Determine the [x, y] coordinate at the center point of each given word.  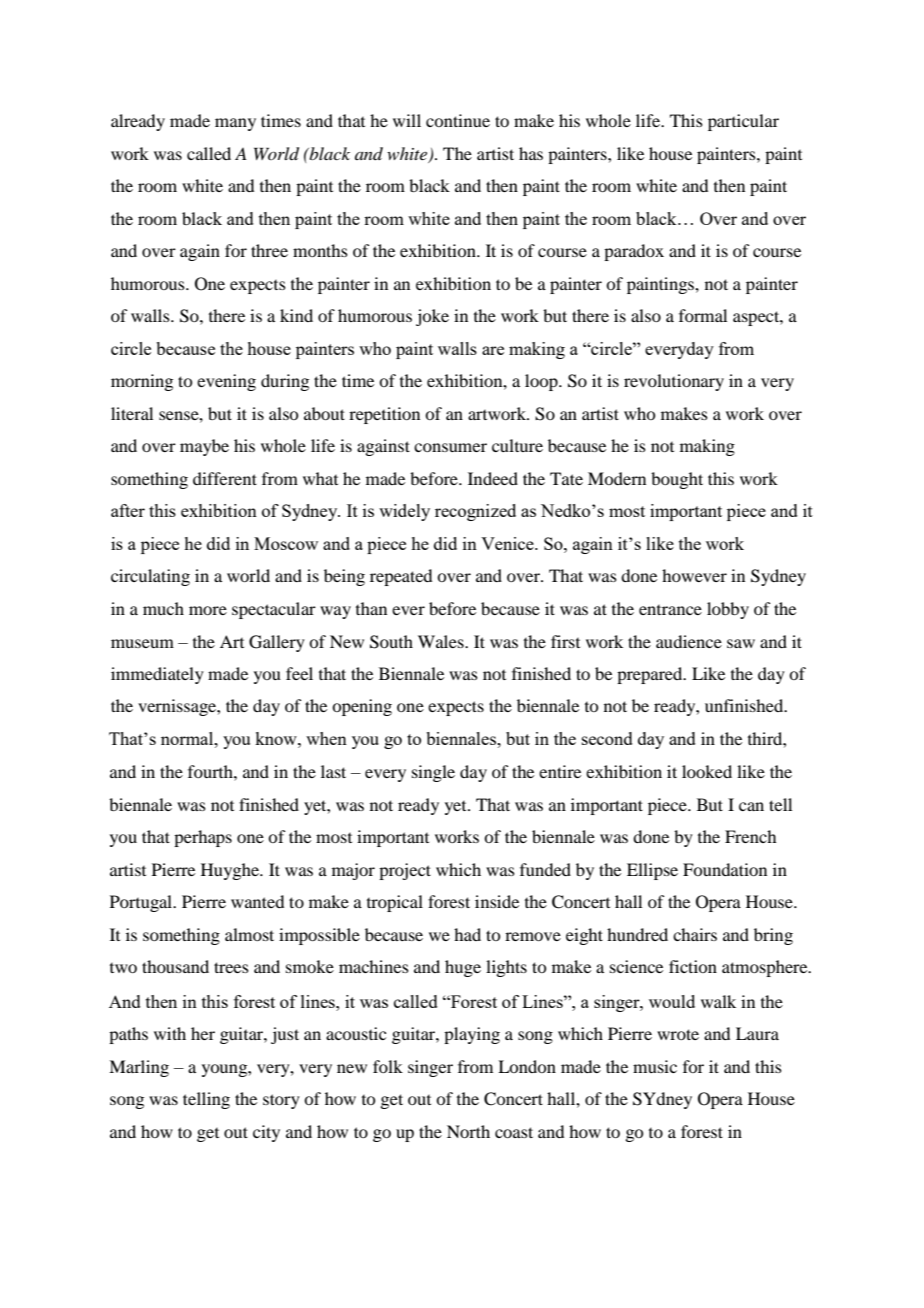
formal [703, 315]
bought [677, 480]
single [433, 773]
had [467, 934]
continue [458, 120]
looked [707, 771]
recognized [475, 512]
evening [226, 382]
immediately [157, 675]
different [225, 478]
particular [743, 122]
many [235, 124]
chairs [695, 934]
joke [432, 317]
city [266, 1133]
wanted [257, 901]
